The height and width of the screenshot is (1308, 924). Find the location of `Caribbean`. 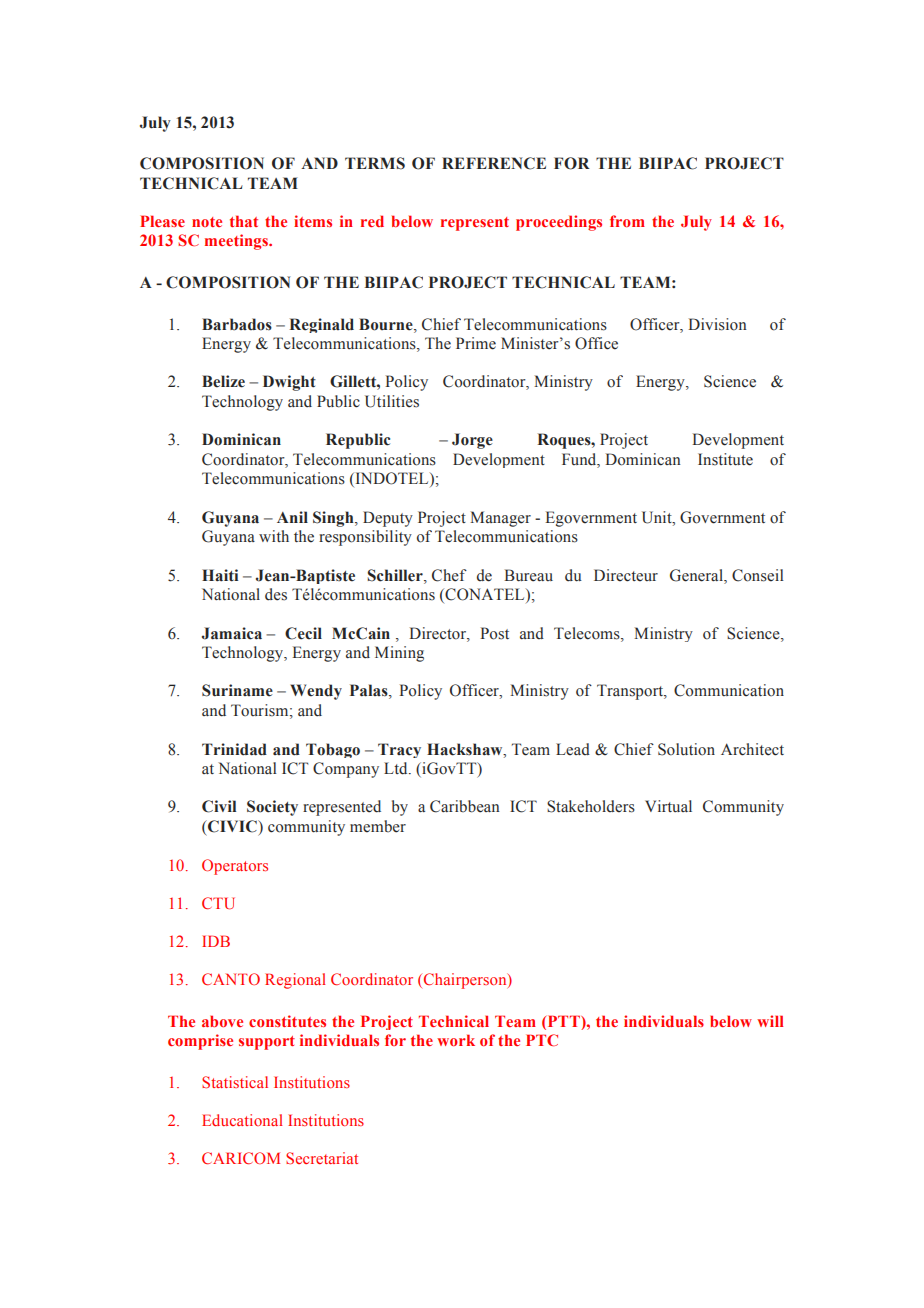

Caribbean is located at coordinates (465, 806).
